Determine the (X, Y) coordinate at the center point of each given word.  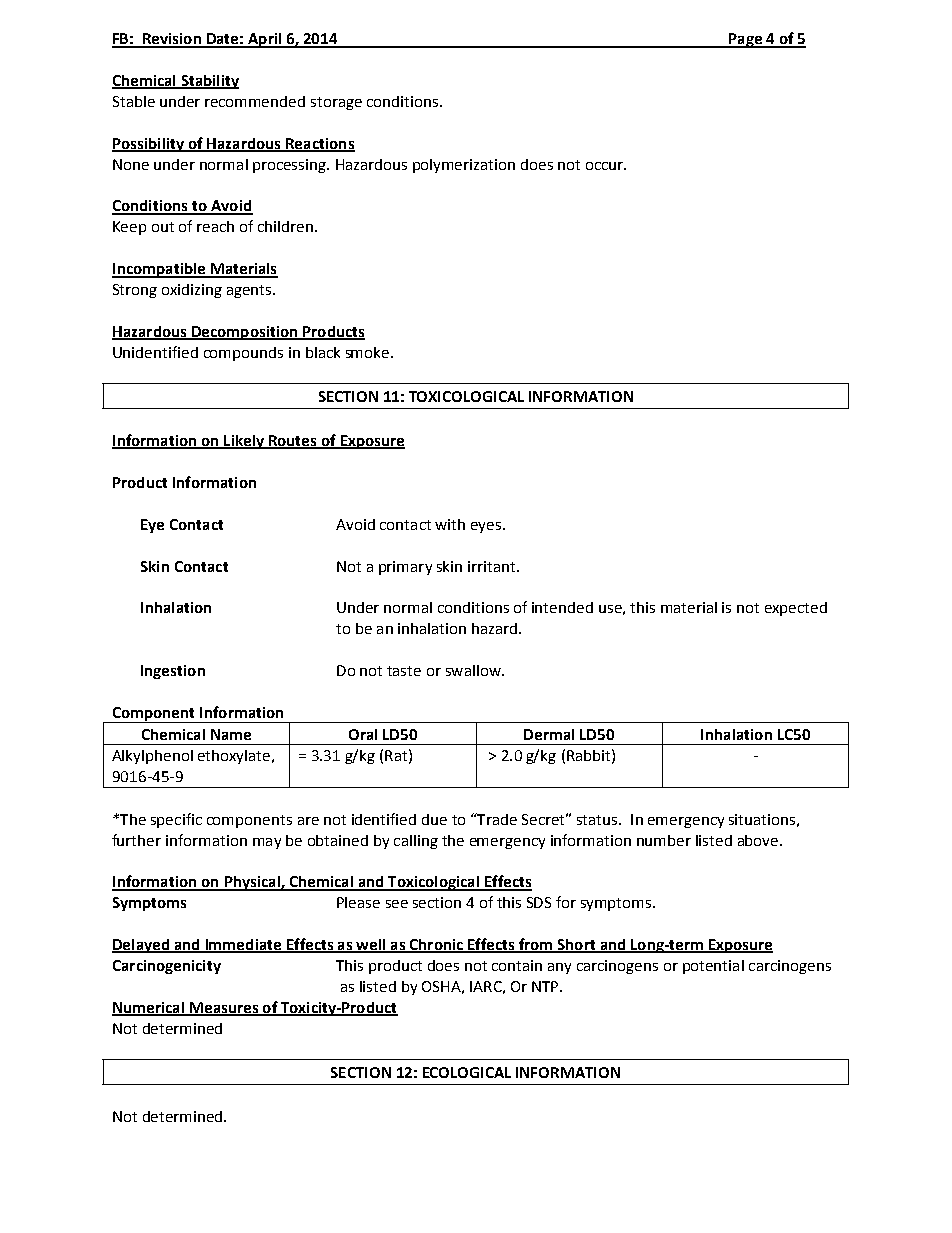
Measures (224, 1009)
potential (713, 967)
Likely (244, 442)
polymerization (464, 166)
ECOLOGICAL (467, 1072)
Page (745, 40)
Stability (209, 82)
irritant (493, 566)
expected (796, 609)
